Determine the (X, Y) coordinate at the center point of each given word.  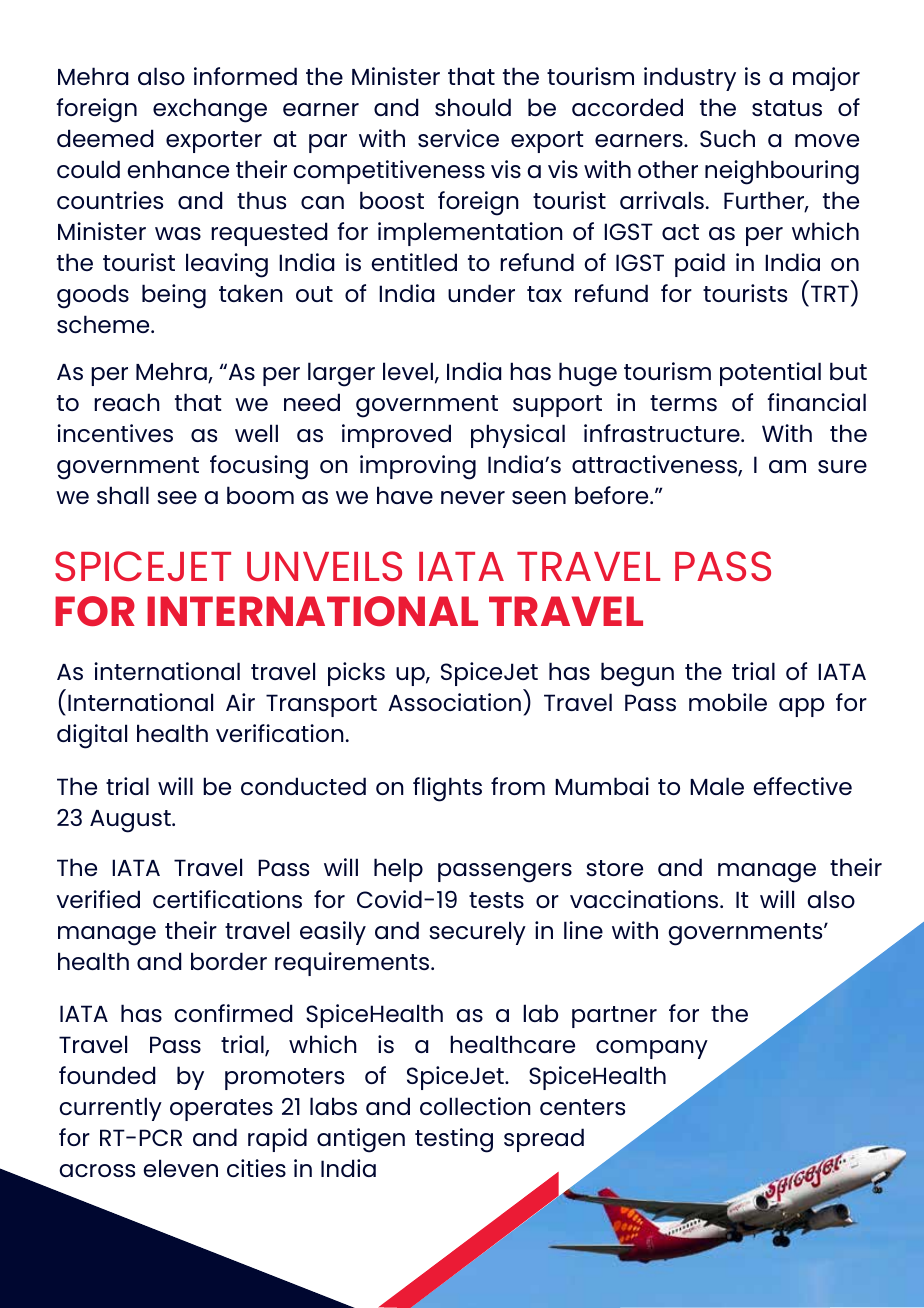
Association (454, 702)
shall (123, 495)
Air (240, 702)
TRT (830, 293)
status (787, 108)
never (473, 497)
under (481, 293)
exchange (210, 110)
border (229, 961)
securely (477, 933)
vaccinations (645, 899)
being (174, 296)
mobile (728, 702)
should (473, 107)
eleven (180, 1168)
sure (842, 466)
